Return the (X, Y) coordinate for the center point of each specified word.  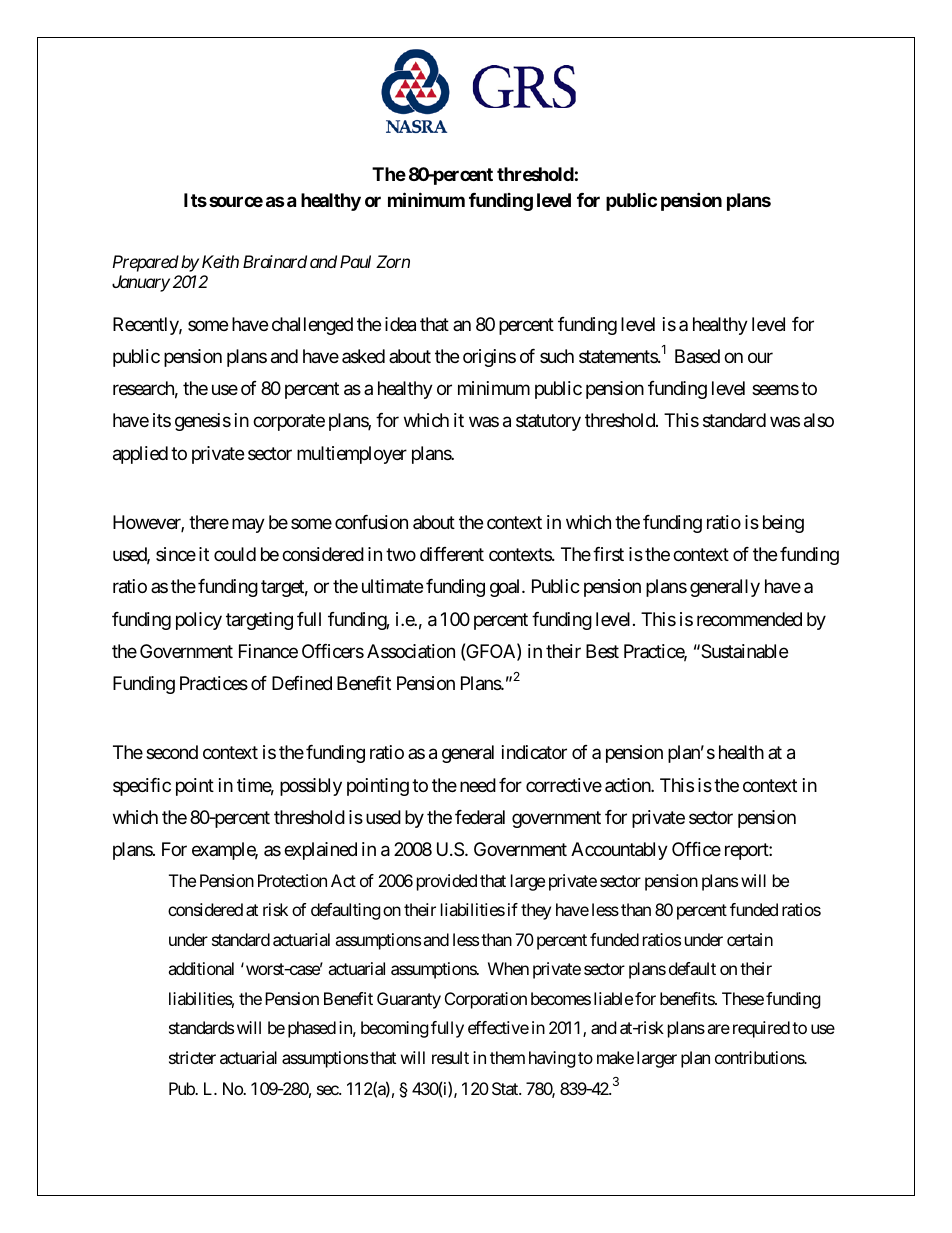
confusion (371, 522)
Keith (220, 261)
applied (140, 455)
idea (400, 324)
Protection (292, 880)
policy (199, 621)
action (628, 785)
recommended (749, 619)
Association (411, 651)
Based (697, 356)
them (507, 1057)
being (783, 524)
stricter (192, 1057)
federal (480, 817)
